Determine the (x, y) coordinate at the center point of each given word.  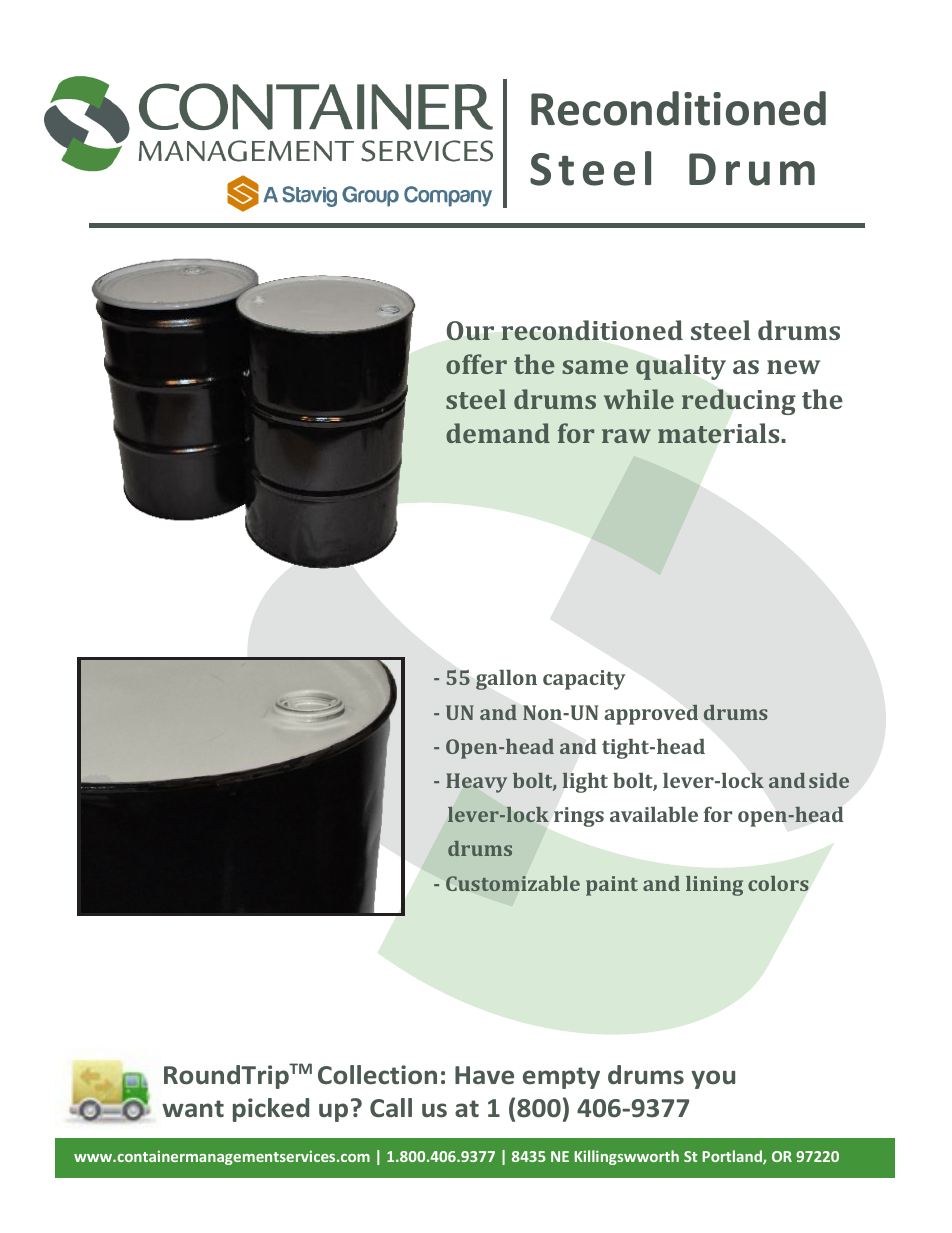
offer (476, 364)
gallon (506, 679)
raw (626, 436)
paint (612, 886)
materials (718, 433)
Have (484, 1075)
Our (470, 330)
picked (271, 1110)
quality (681, 367)
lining (714, 886)
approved (651, 714)
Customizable (513, 883)
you (713, 1079)
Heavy (476, 783)
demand (498, 433)
